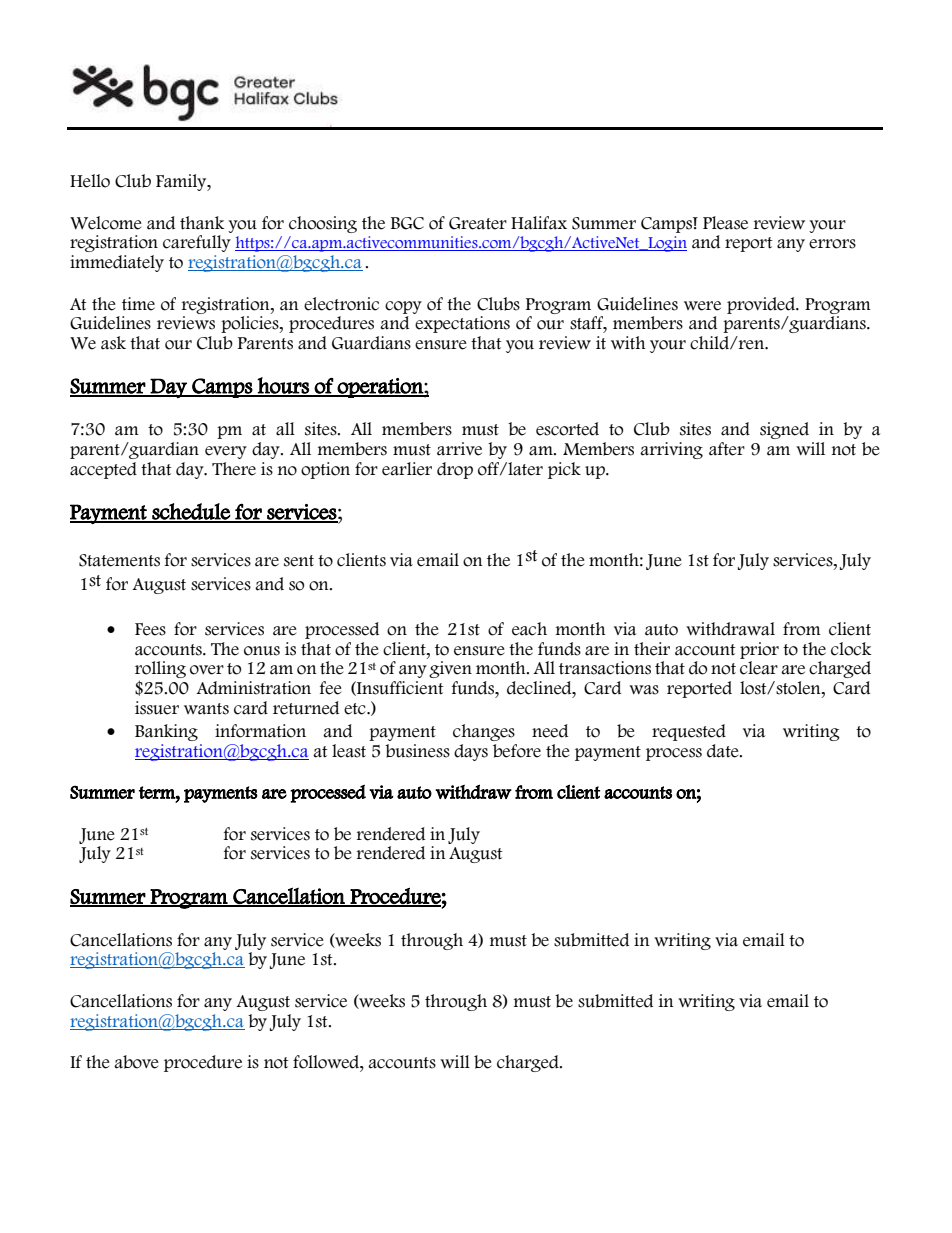  What do you see at coordinates (478, 223) in the document?
I see `Greater` at bounding box center [478, 223].
